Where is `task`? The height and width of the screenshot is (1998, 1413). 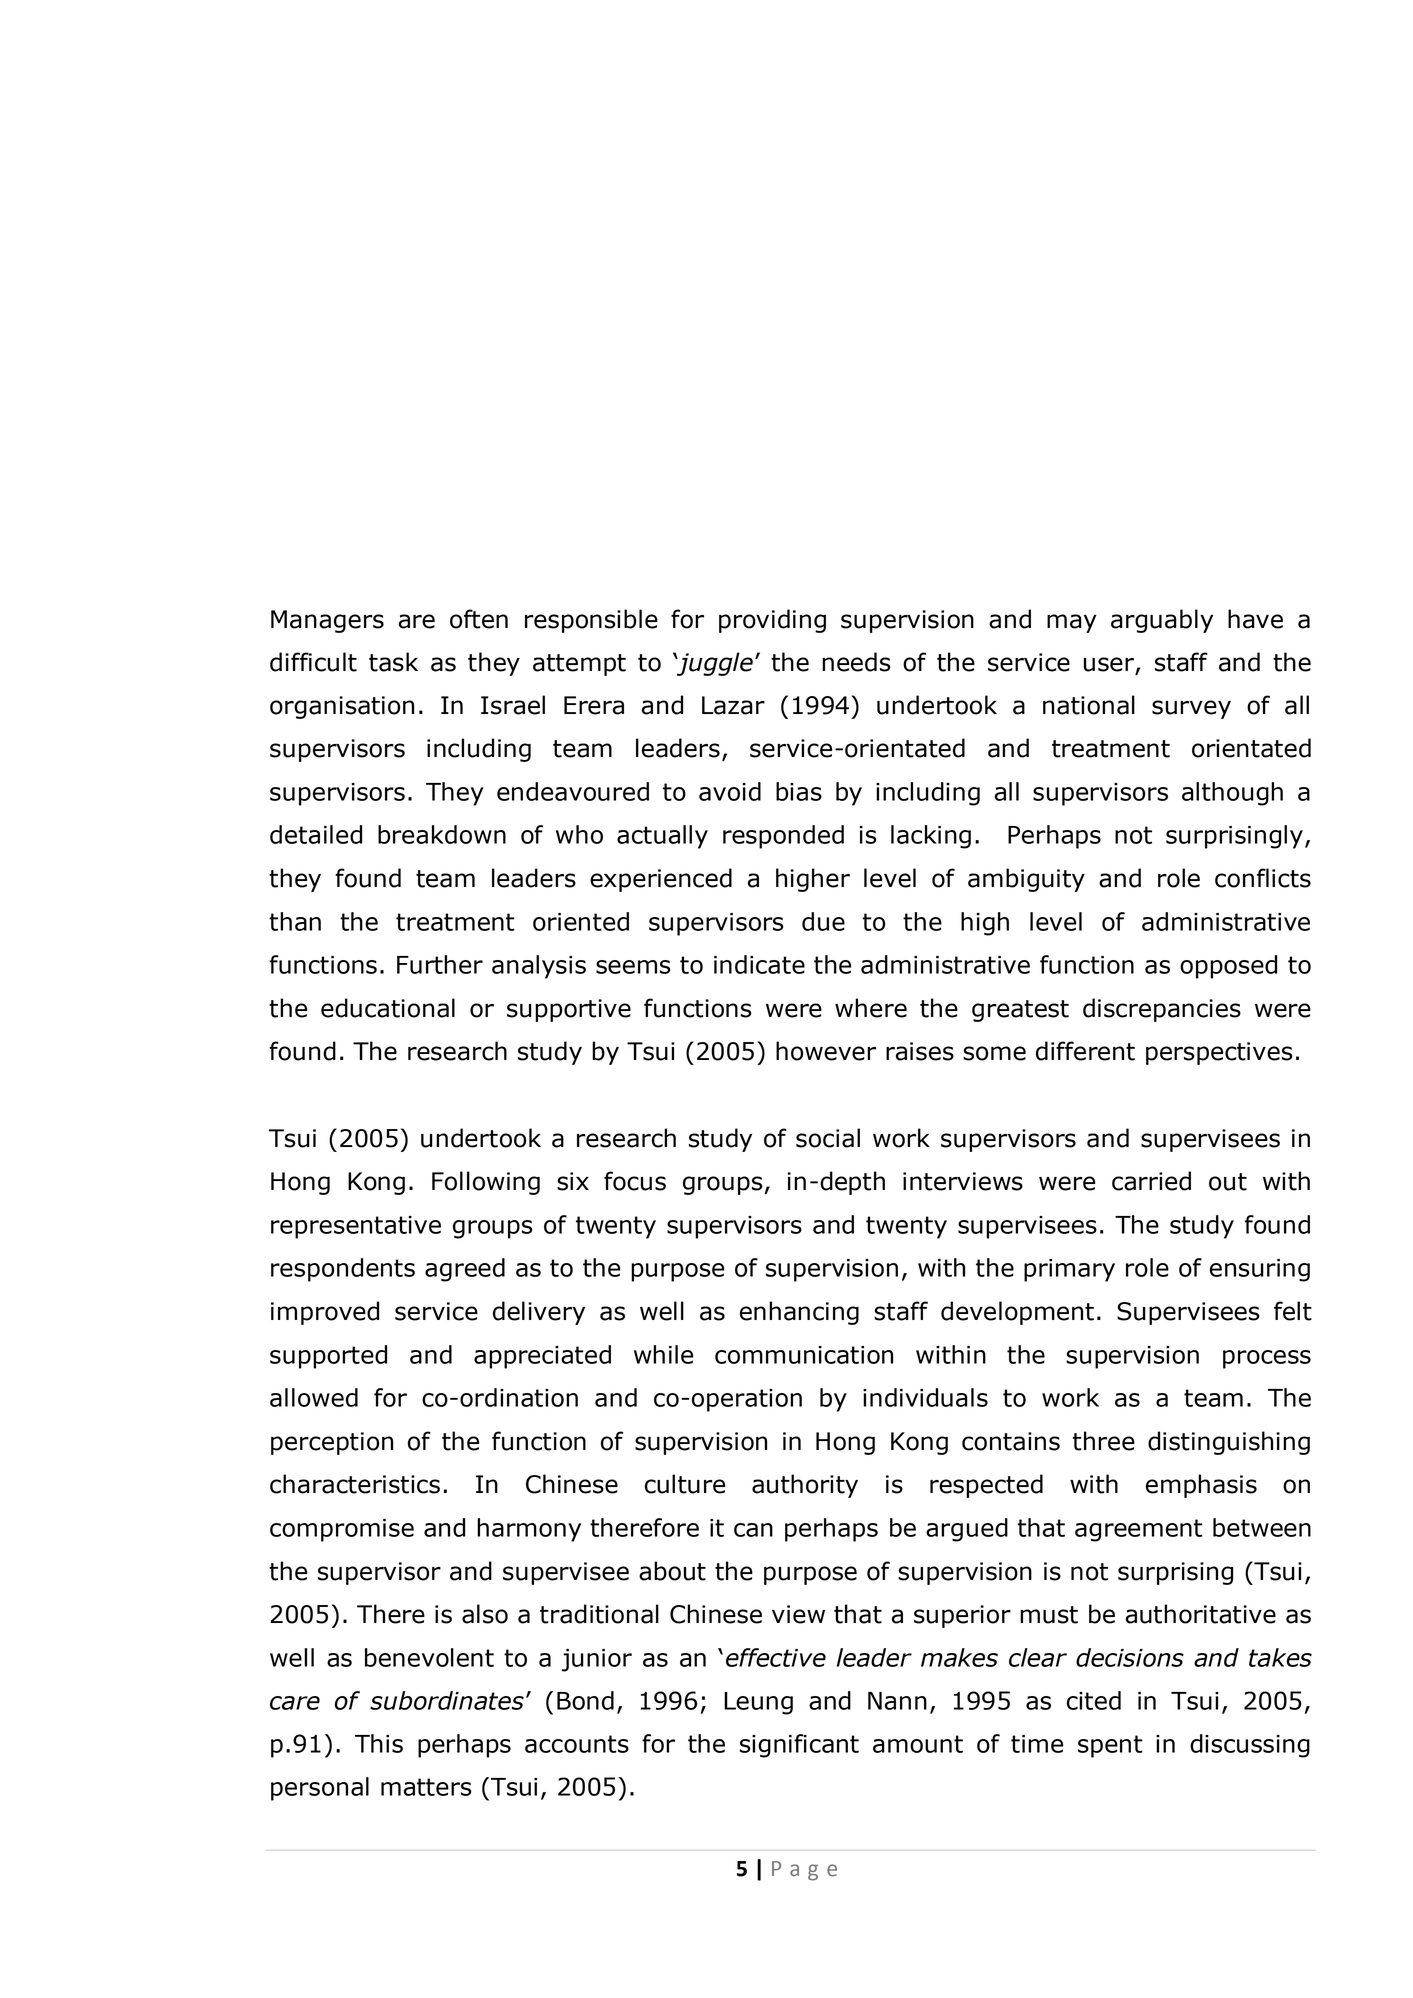
task is located at coordinates (393, 662).
